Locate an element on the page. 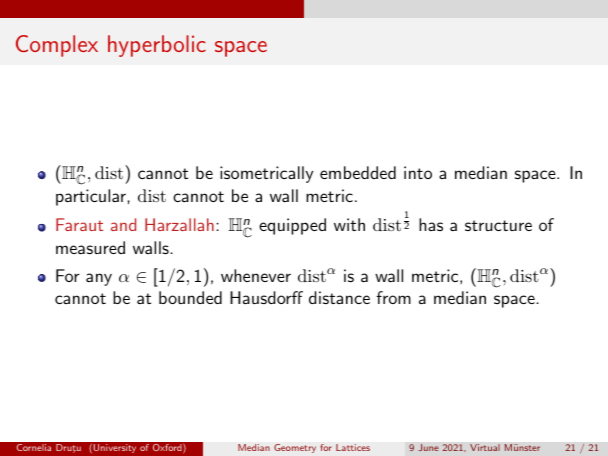 The width and height of the image is (608, 456). has is located at coordinates (431, 224).
